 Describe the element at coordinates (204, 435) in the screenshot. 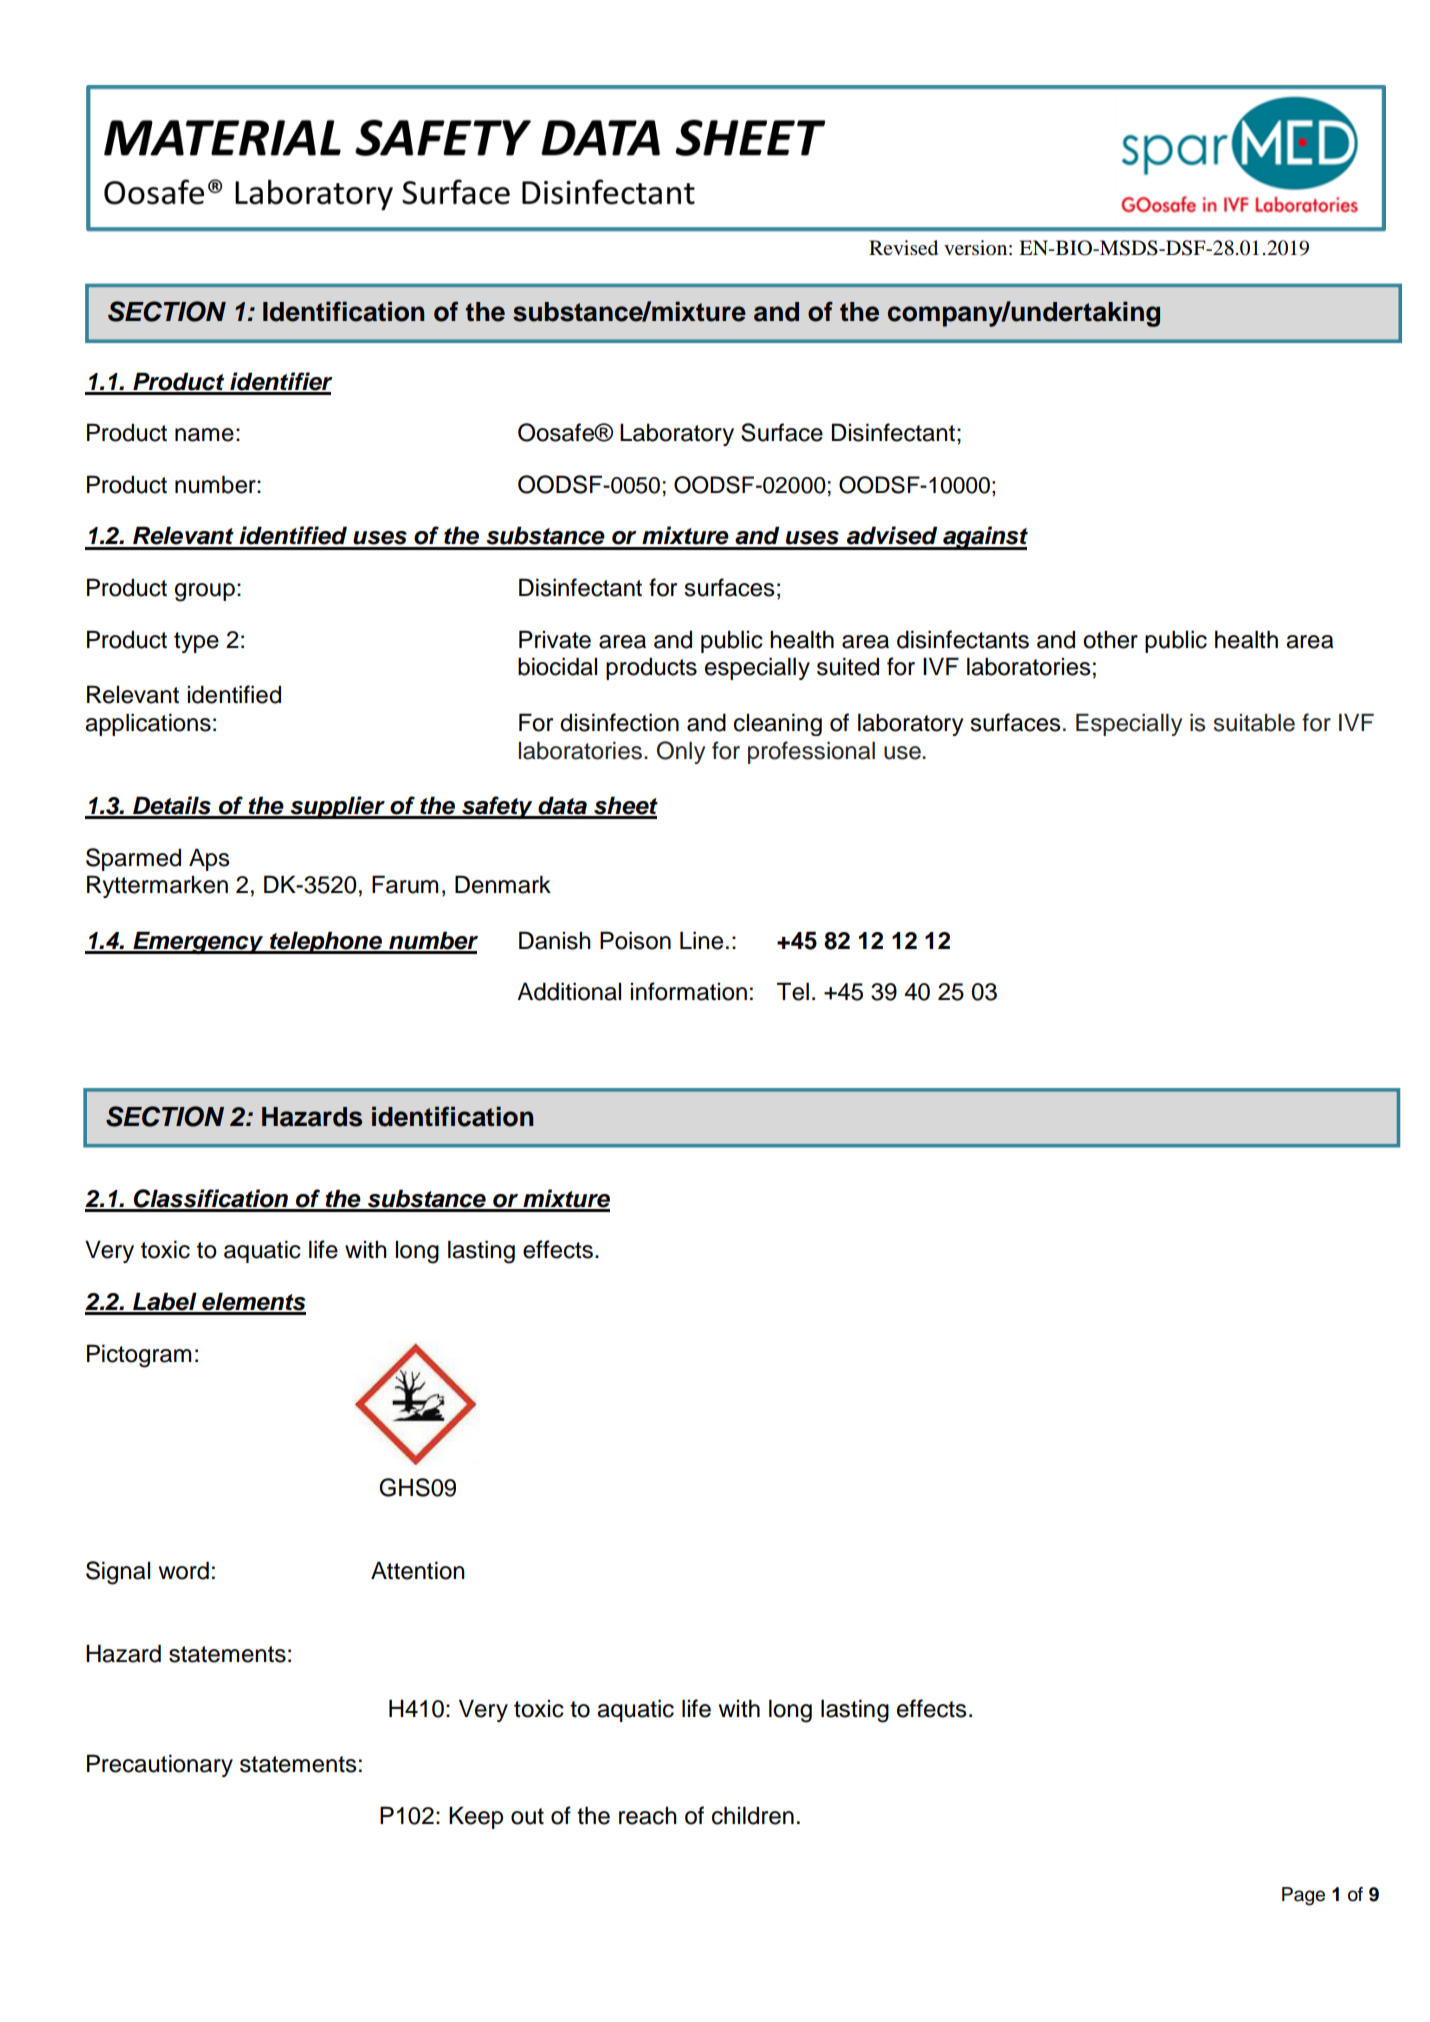

I see `name` at that location.
